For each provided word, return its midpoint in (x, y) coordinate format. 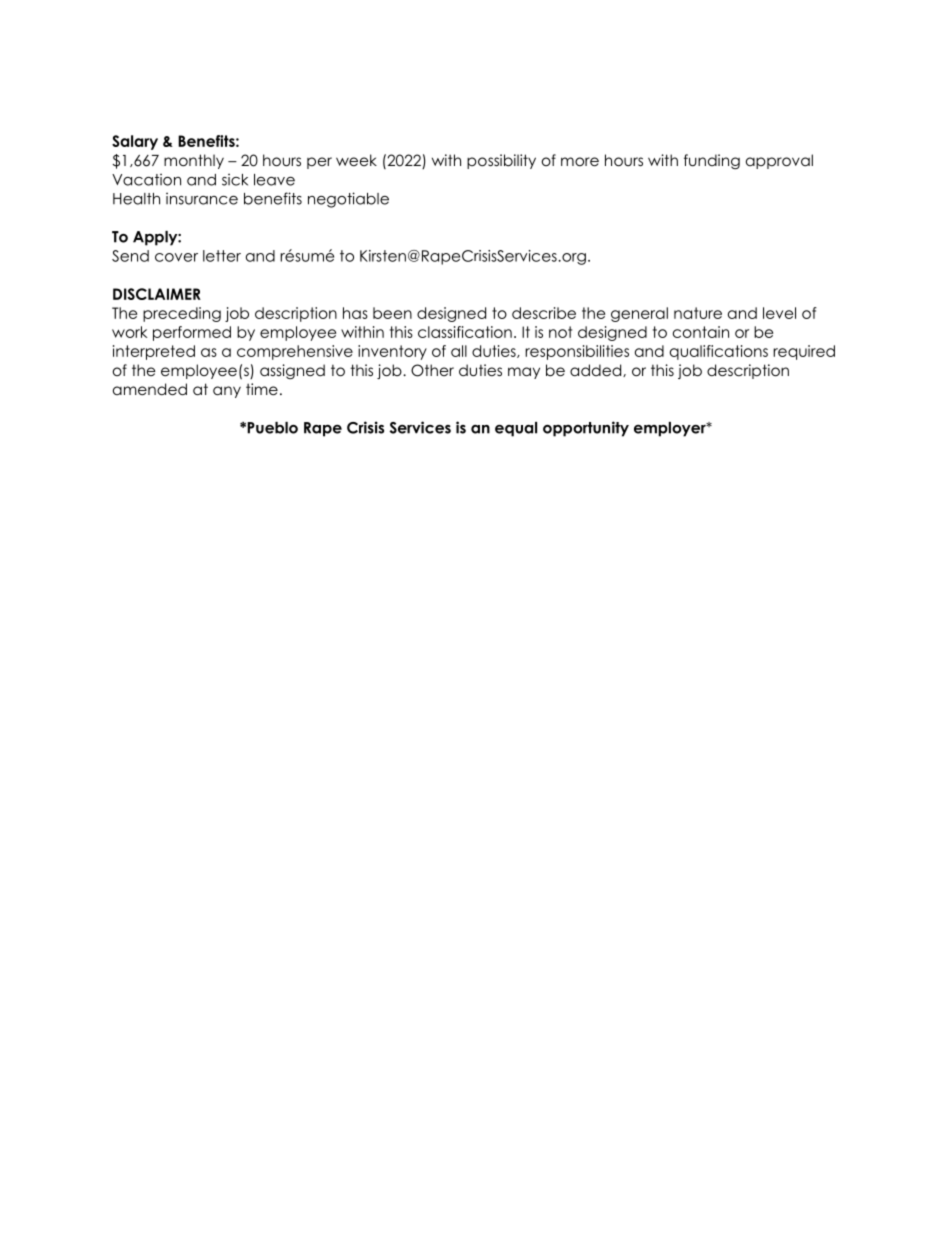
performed (192, 333)
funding (712, 162)
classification (465, 332)
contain (701, 332)
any (227, 392)
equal (516, 429)
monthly (194, 161)
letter (222, 256)
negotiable (348, 200)
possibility (501, 161)
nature (698, 313)
